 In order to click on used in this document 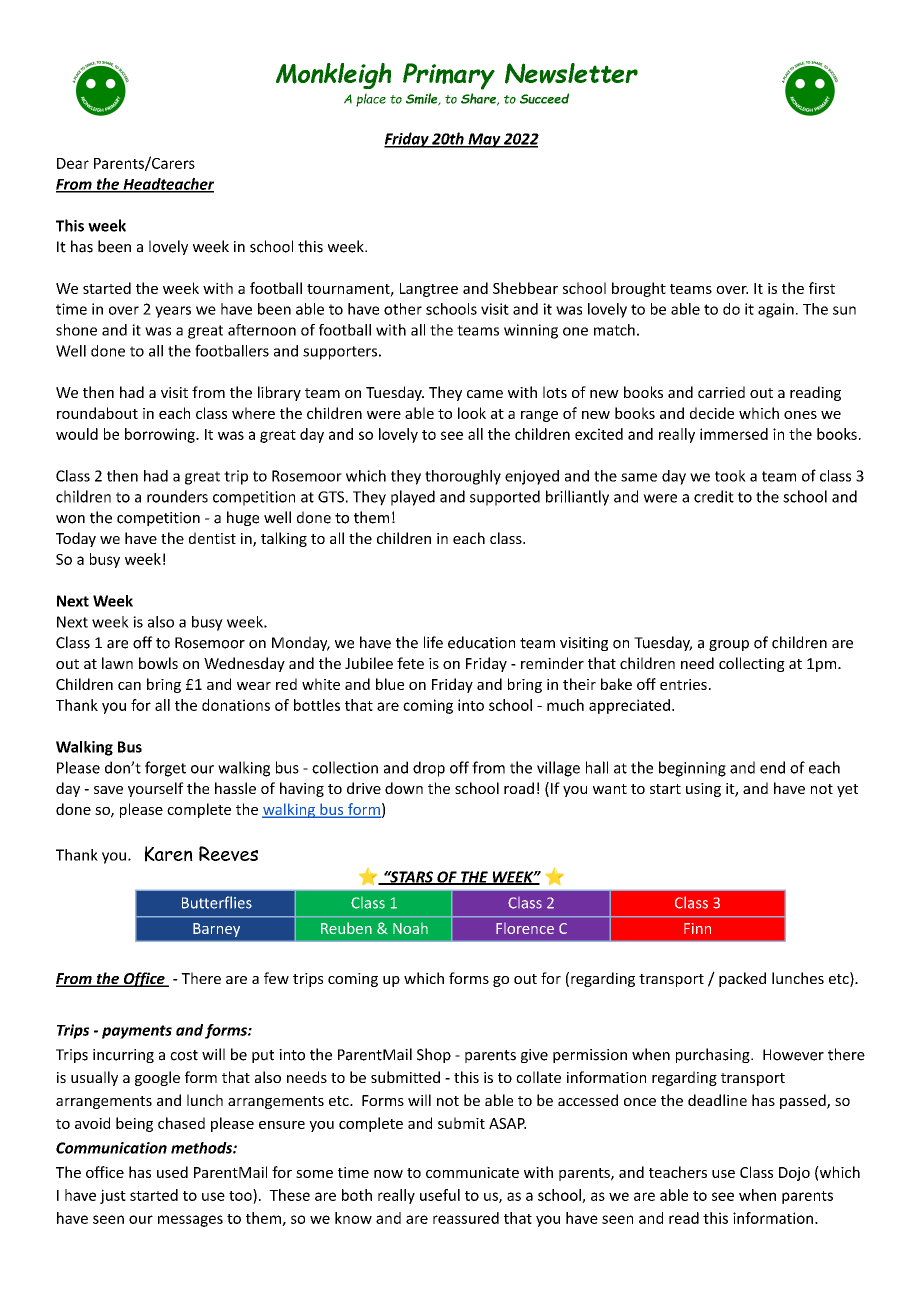, I will do `click(172, 1172)`.
